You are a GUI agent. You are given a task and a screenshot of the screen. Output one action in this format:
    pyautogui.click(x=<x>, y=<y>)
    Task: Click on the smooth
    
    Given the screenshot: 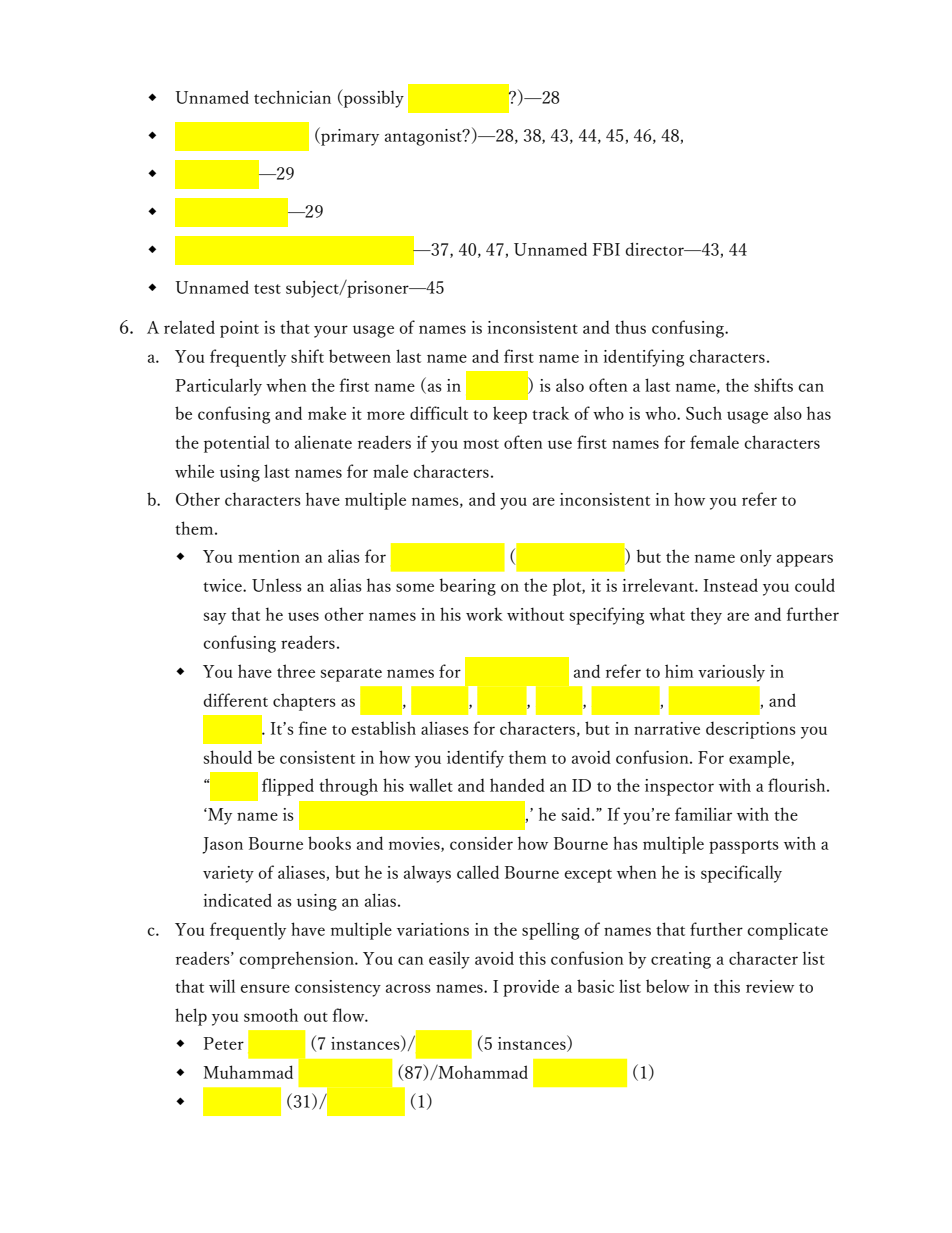 What is the action you would take?
    pyautogui.click(x=271, y=1015)
